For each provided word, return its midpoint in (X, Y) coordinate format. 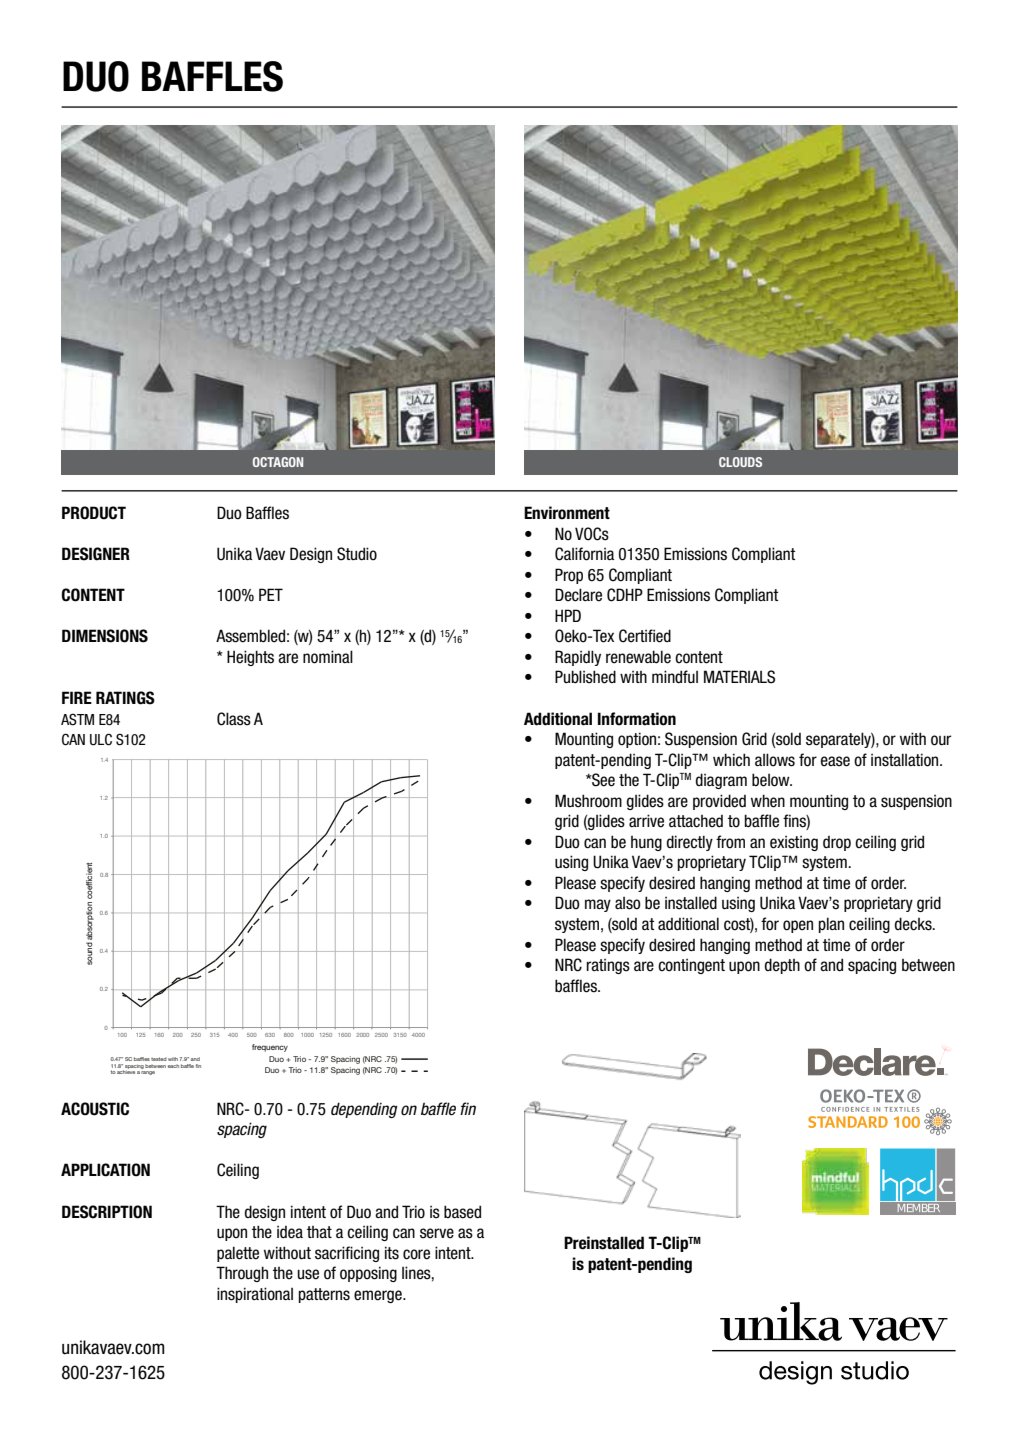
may (598, 905)
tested (159, 1059)
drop (837, 843)
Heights (250, 658)
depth (782, 966)
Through (242, 1274)
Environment (567, 513)
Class (234, 719)
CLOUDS (740, 462)
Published (585, 677)
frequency (270, 1048)
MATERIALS (739, 677)
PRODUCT (94, 513)
